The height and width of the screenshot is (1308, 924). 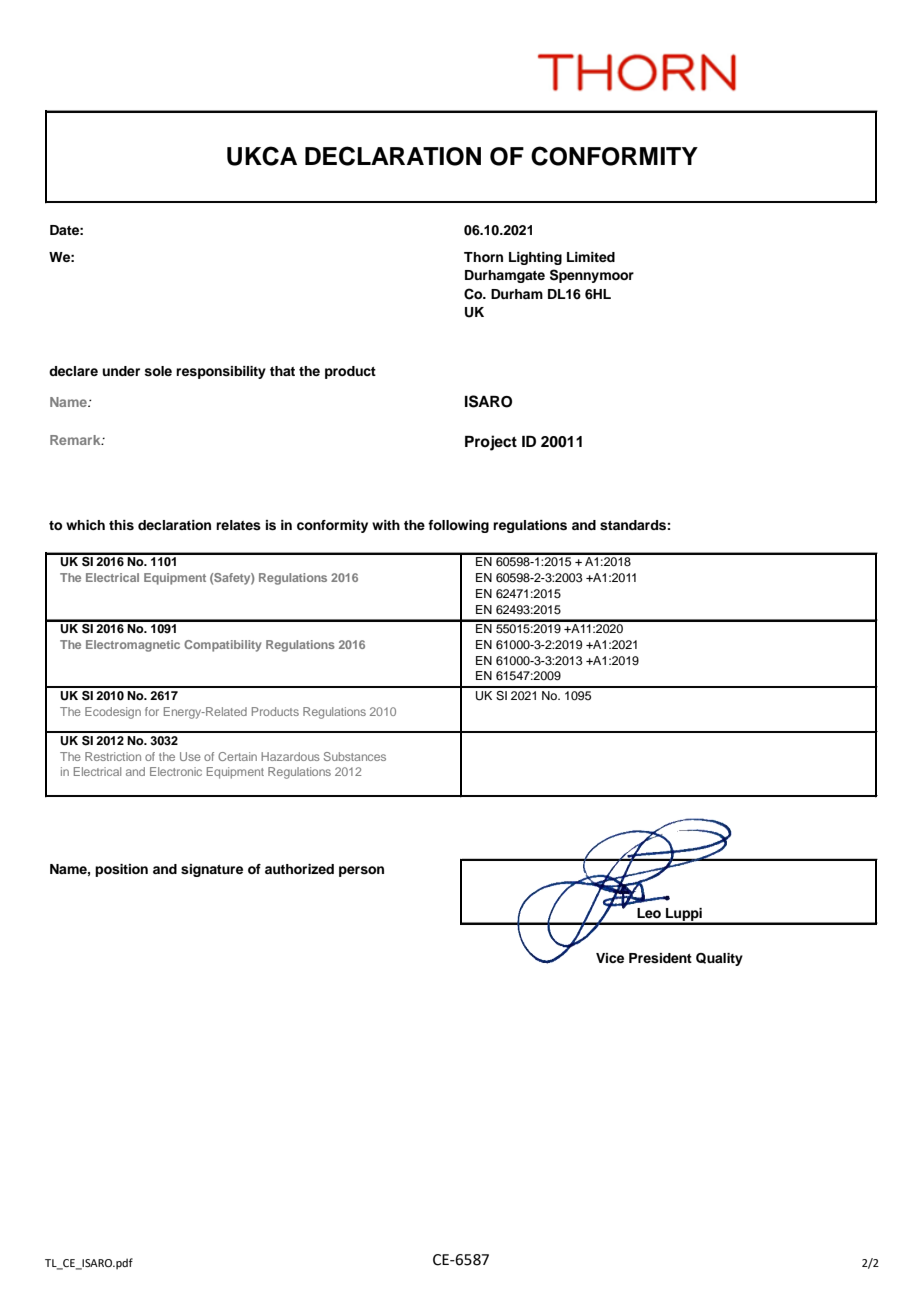 I want to click on President, so click(x=660, y=958).
